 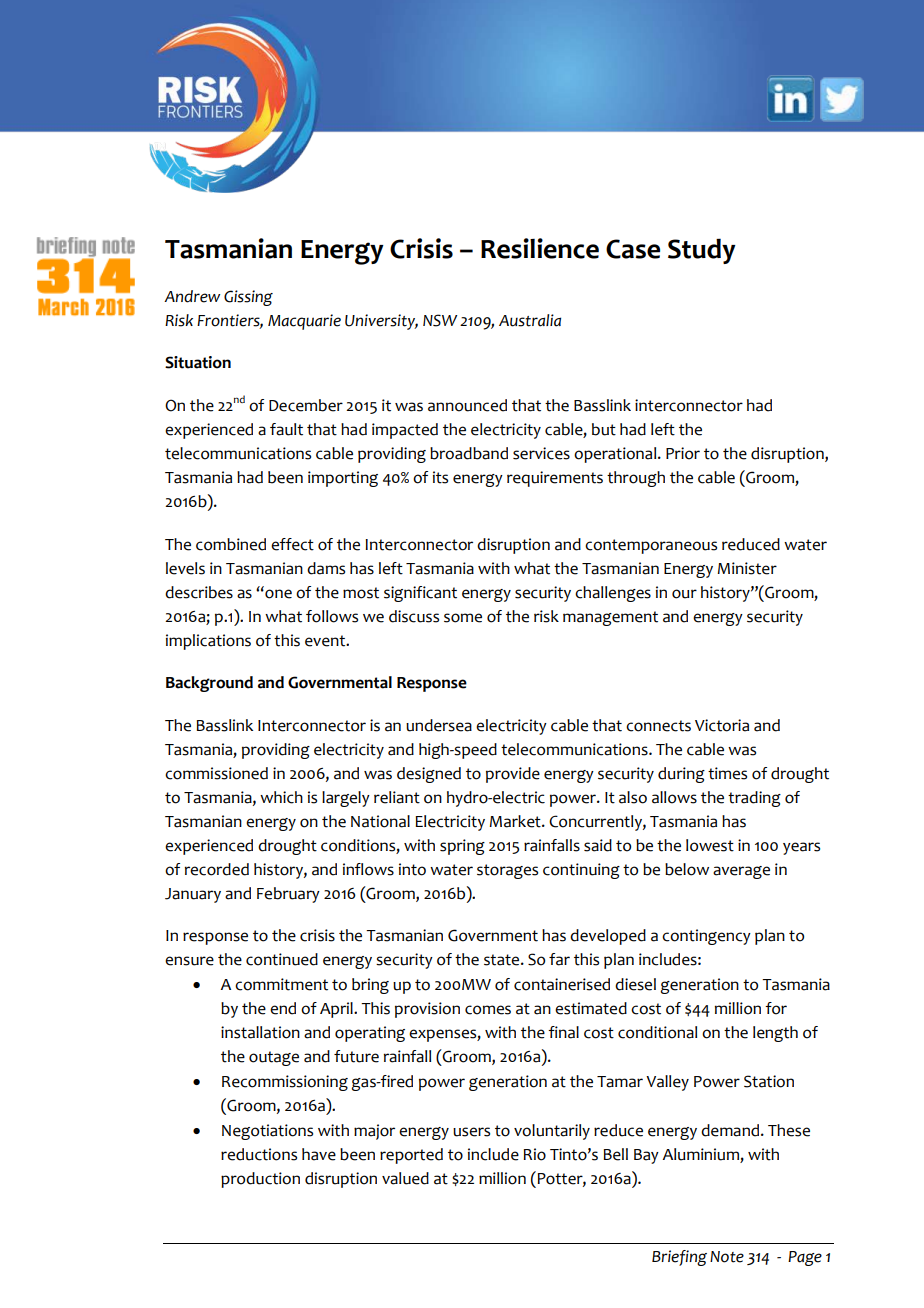 I want to click on Macquarie, so click(x=304, y=322).
